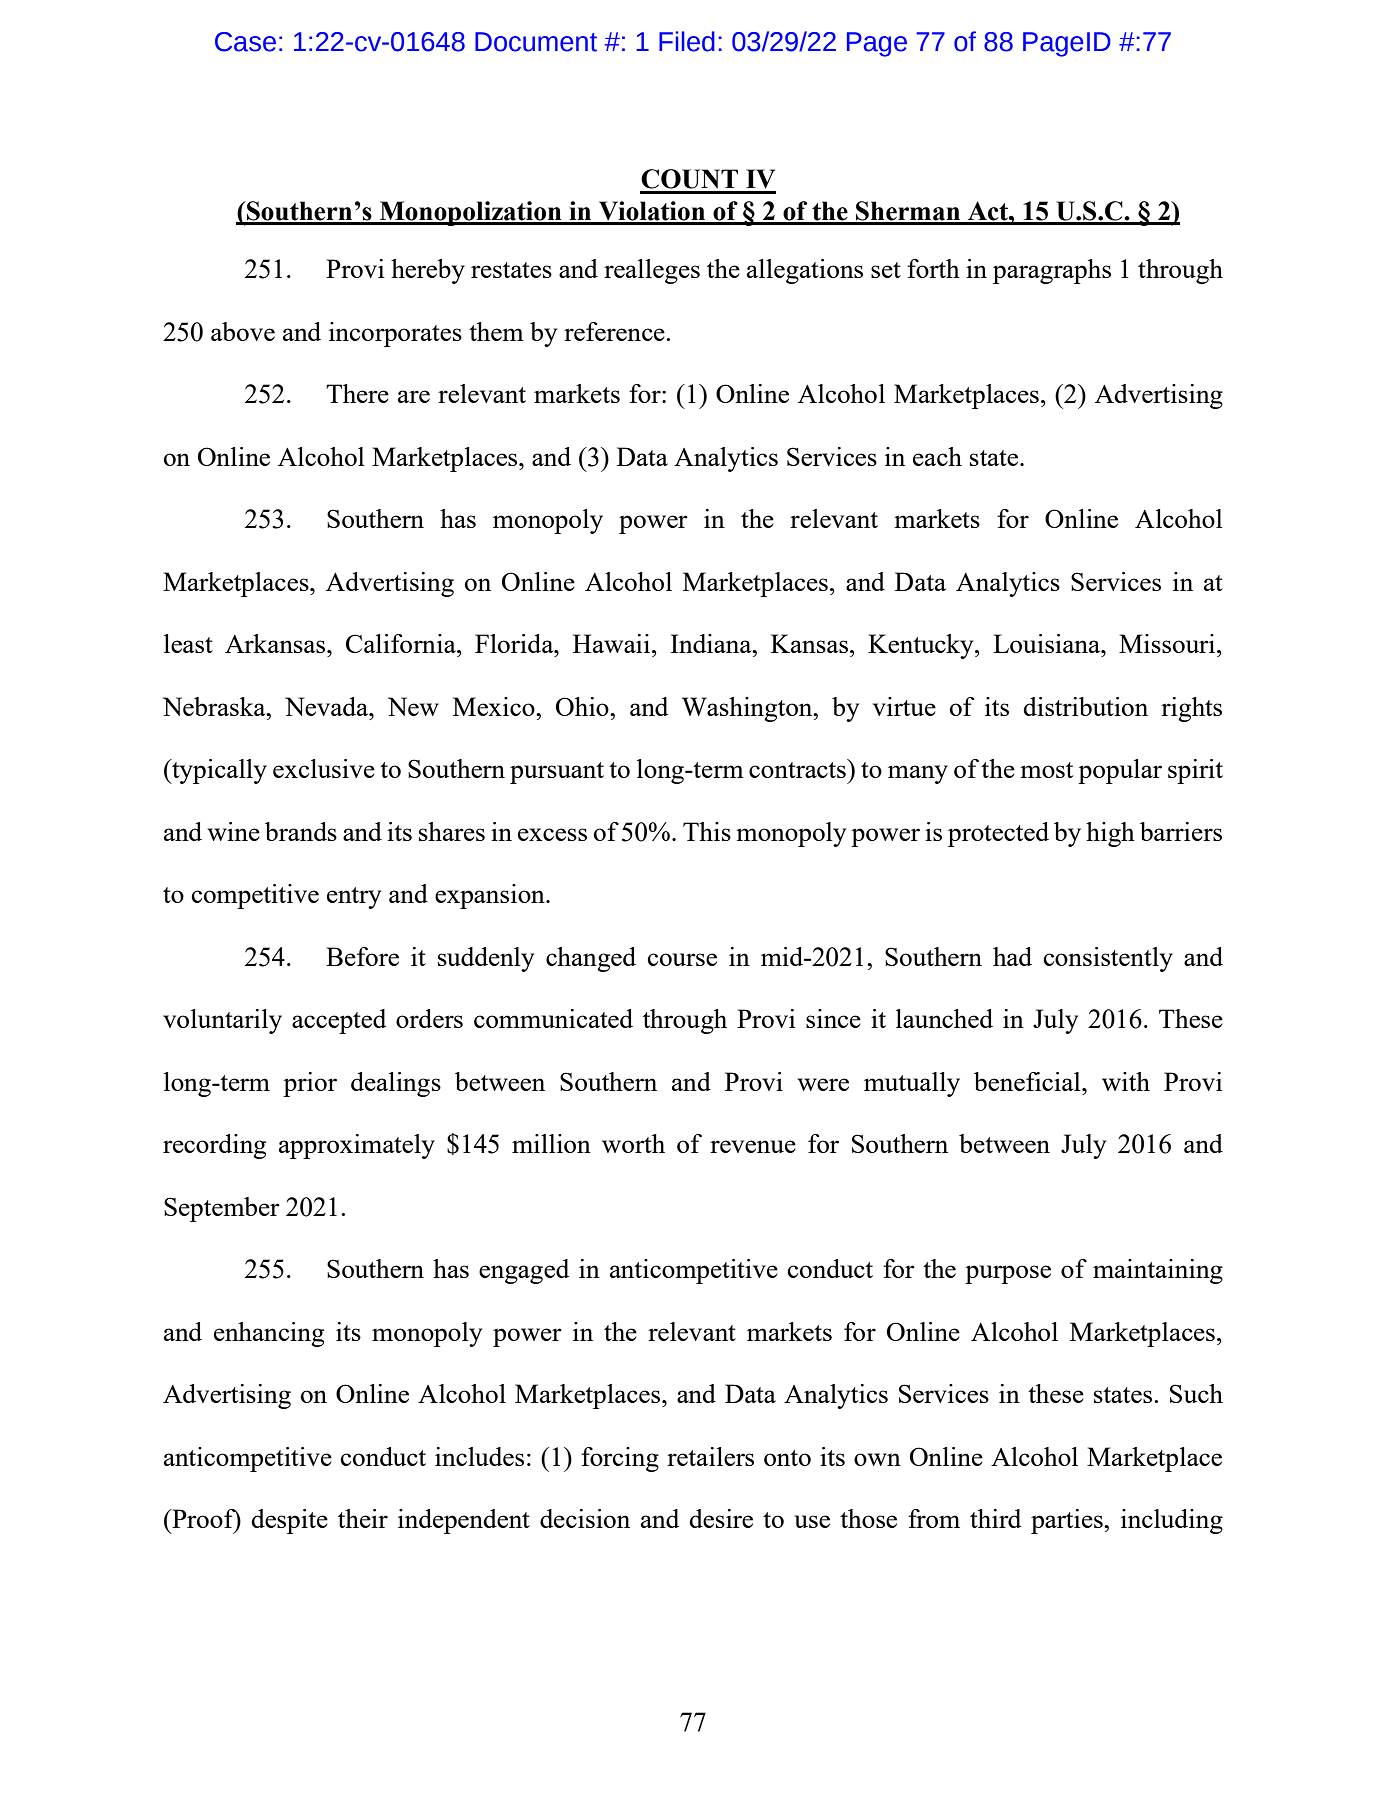  Describe the element at coordinates (687, 41) in the page. I see `Filed` at that location.
